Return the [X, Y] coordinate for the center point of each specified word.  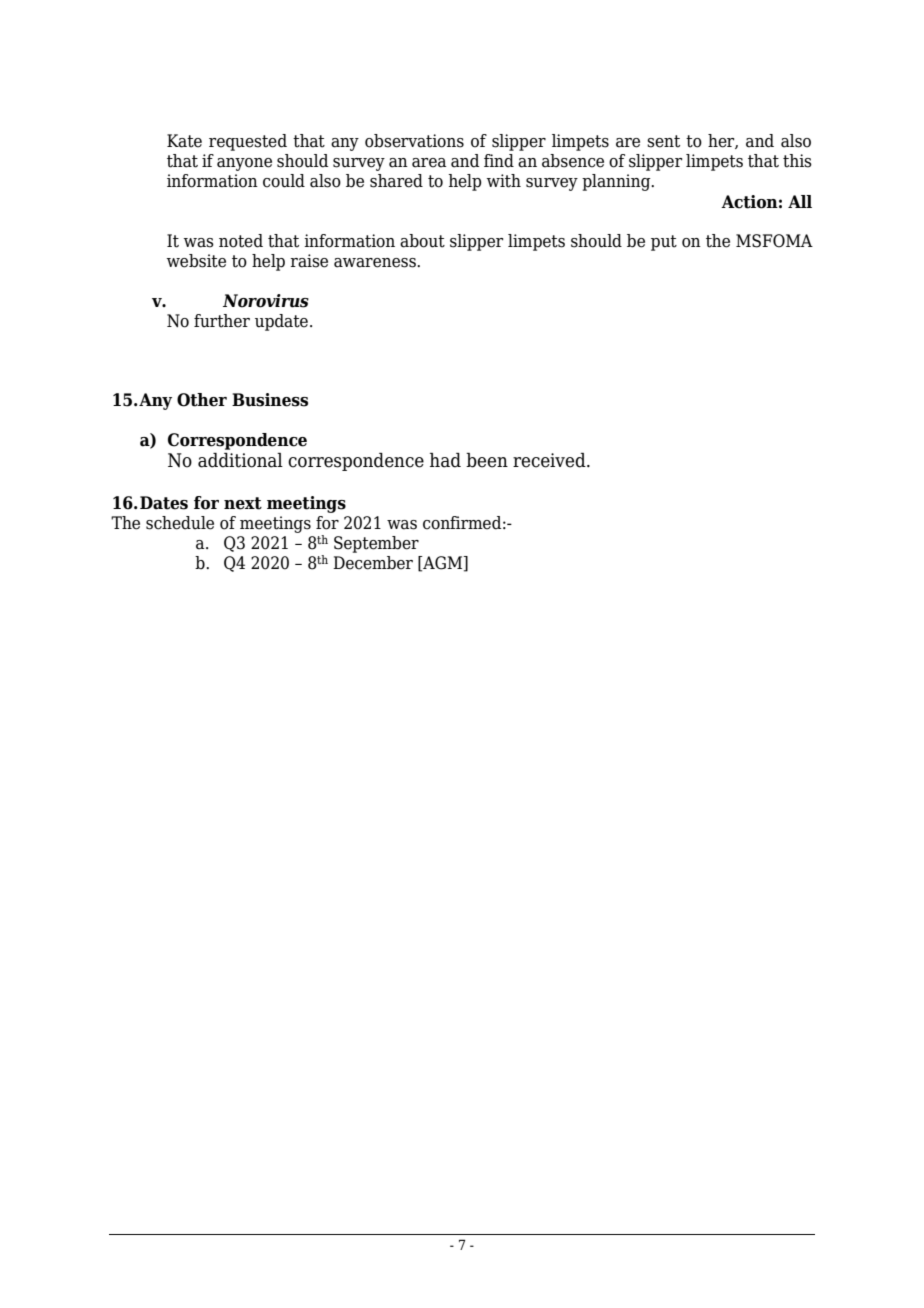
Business [270, 400]
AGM [443, 563]
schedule [180, 523]
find [499, 161]
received [550, 460]
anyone [244, 164]
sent [663, 141]
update [281, 322]
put [664, 243]
